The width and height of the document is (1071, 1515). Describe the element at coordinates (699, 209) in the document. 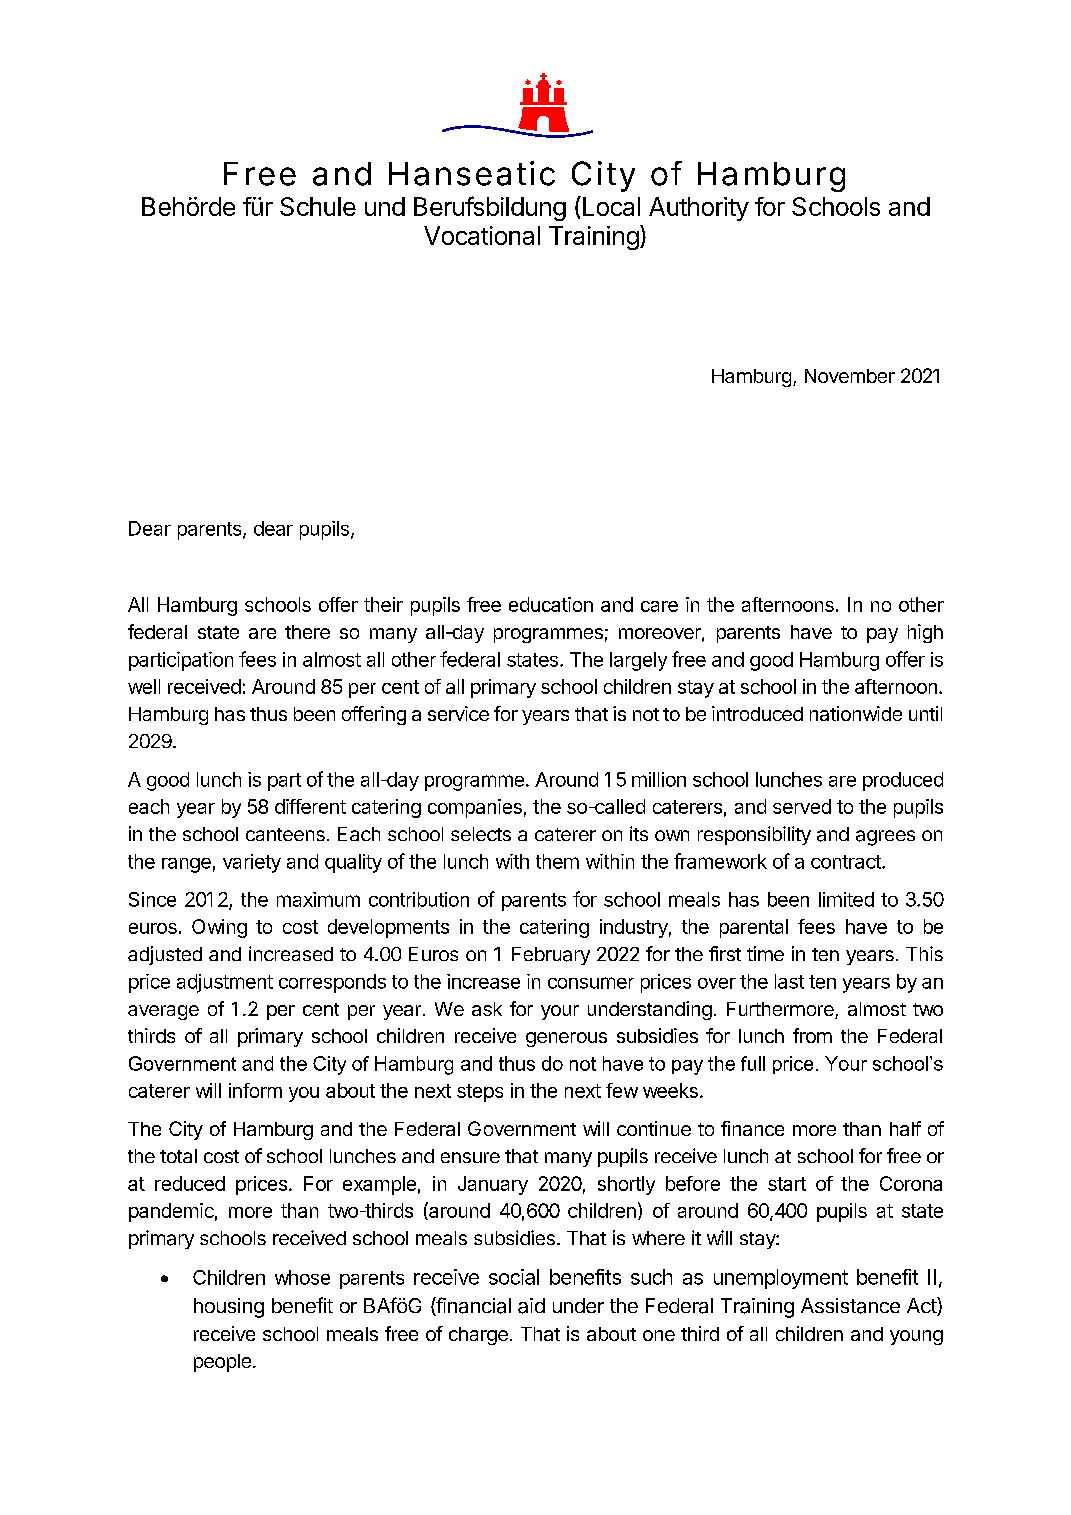

I see `Authority` at that location.
